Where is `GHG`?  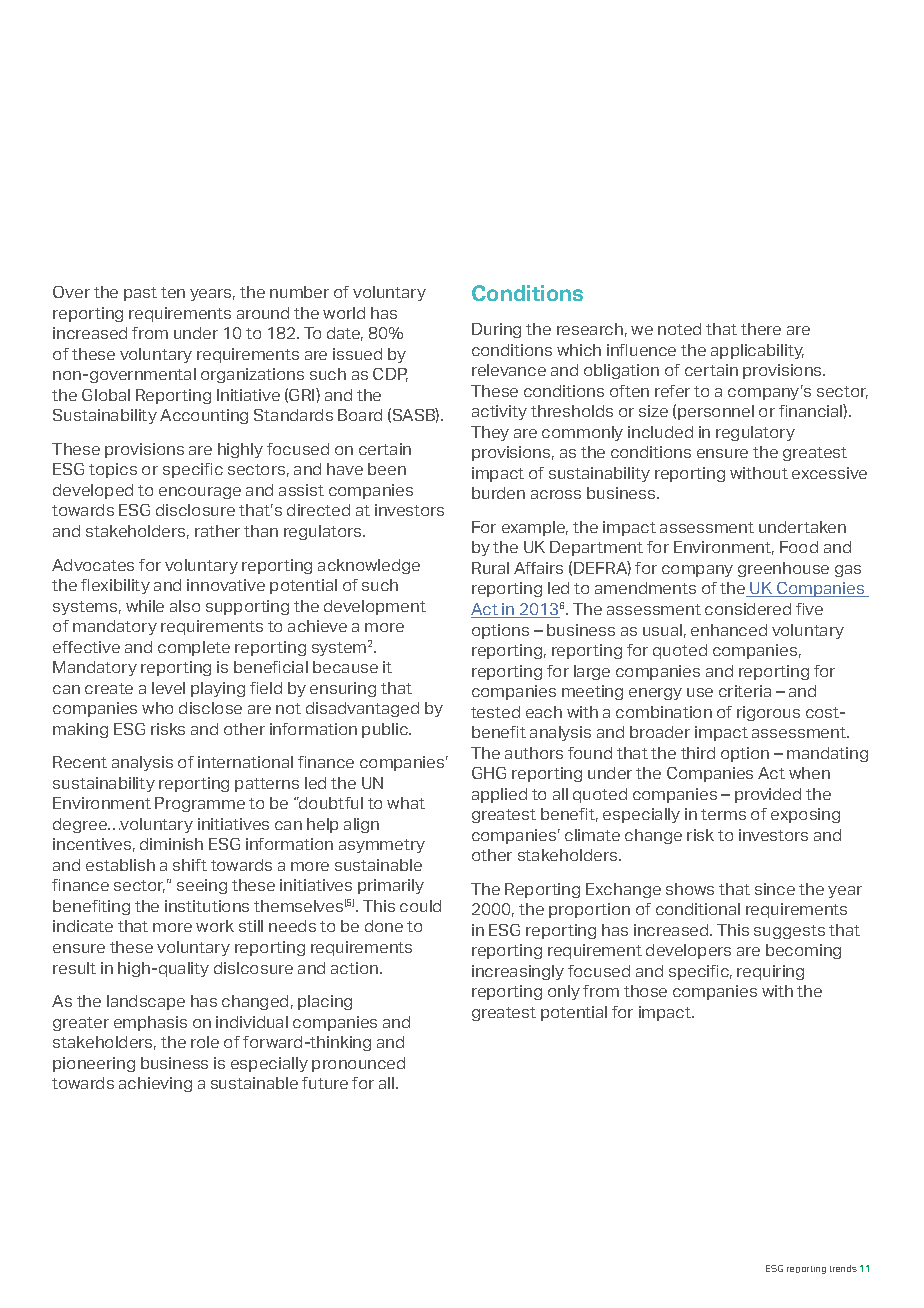
GHG is located at coordinates (489, 773).
